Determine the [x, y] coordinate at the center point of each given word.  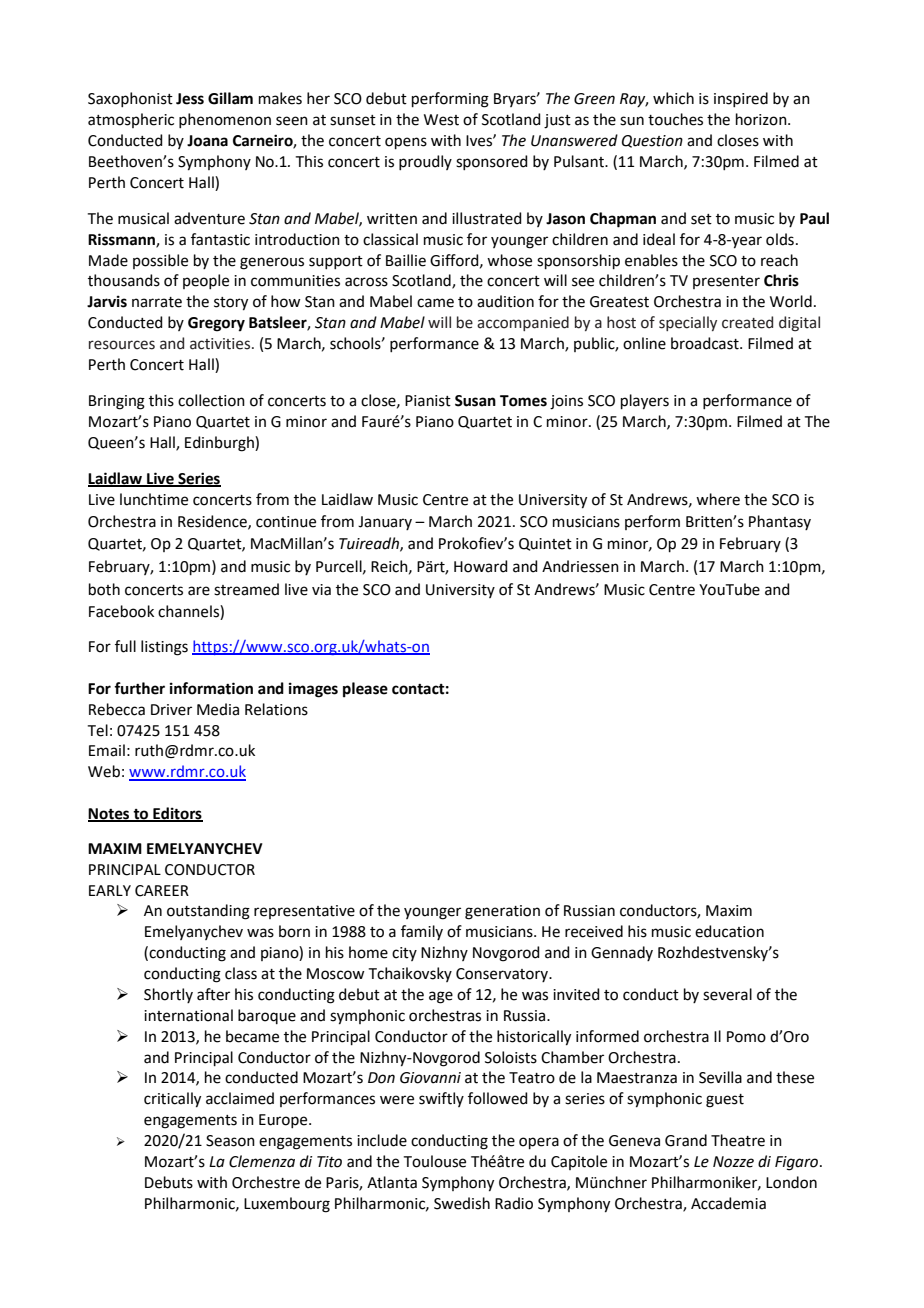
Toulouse [435, 1161]
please [365, 690]
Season [230, 1141]
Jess [190, 99]
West [441, 120]
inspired [741, 99]
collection [211, 400]
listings [164, 648]
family [422, 932]
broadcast [706, 343]
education [729, 931]
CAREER [162, 891]
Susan [475, 401]
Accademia [728, 1203]
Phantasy [780, 522]
